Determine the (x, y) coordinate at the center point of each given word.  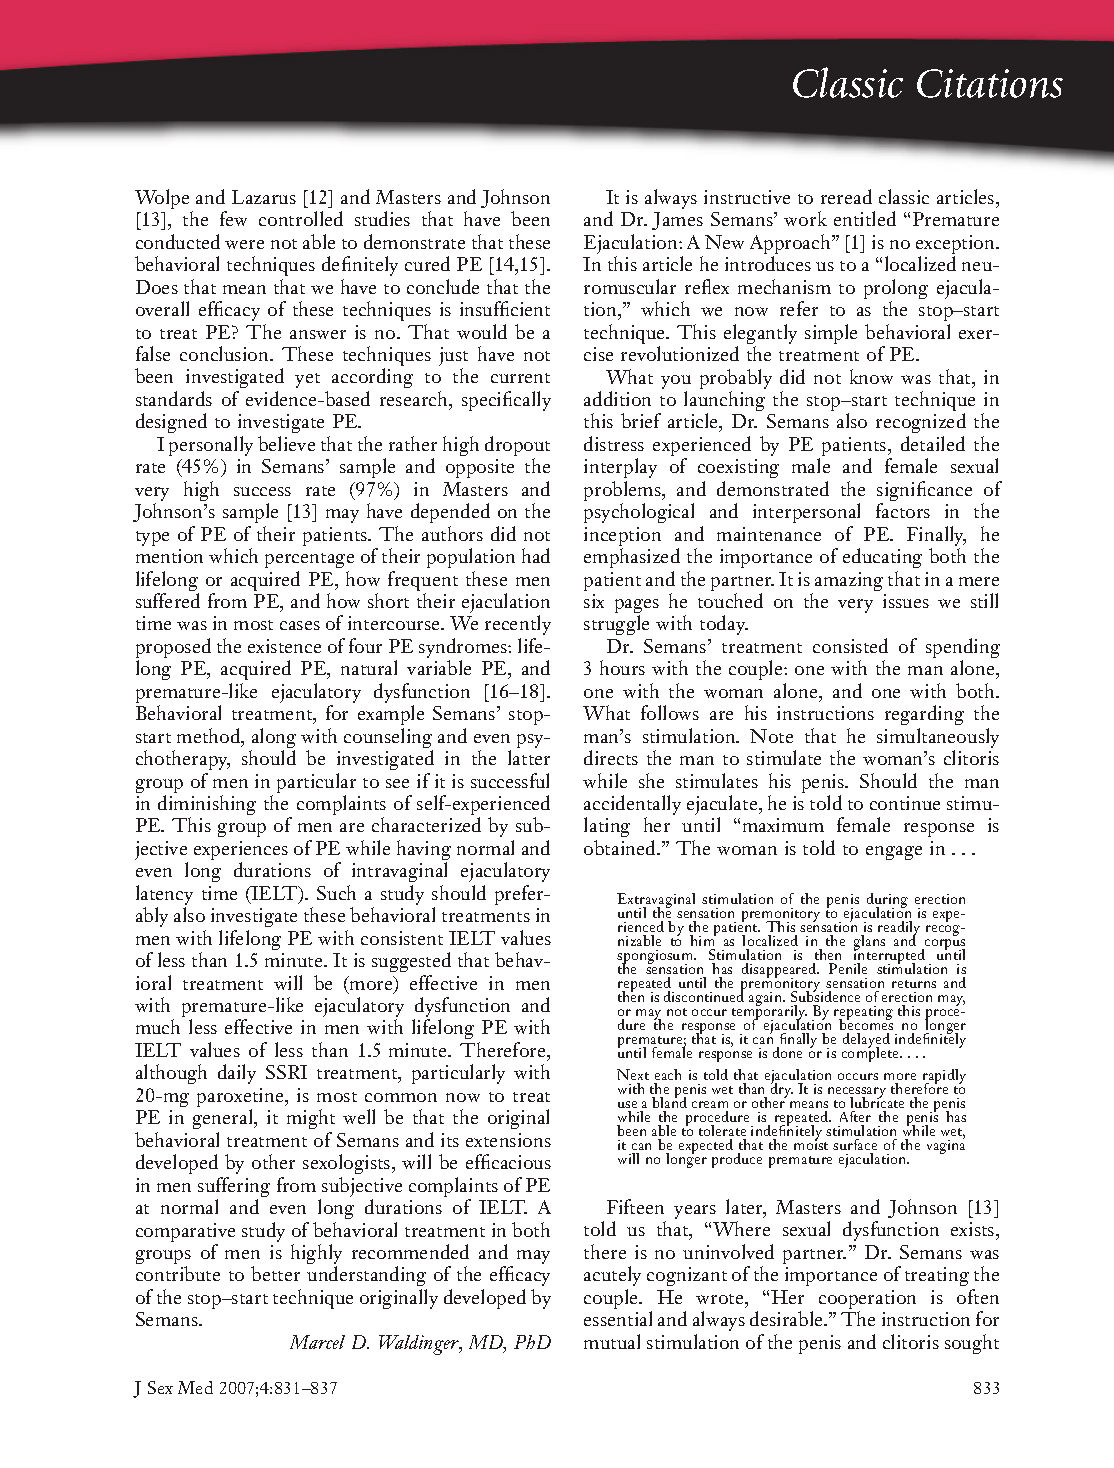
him (703, 939)
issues (906, 601)
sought (972, 1344)
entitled (865, 218)
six (594, 601)
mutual (612, 1341)
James (677, 221)
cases (300, 625)
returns (914, 984)
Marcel (317, 1342)
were (244, 244)
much (158, 1026)
